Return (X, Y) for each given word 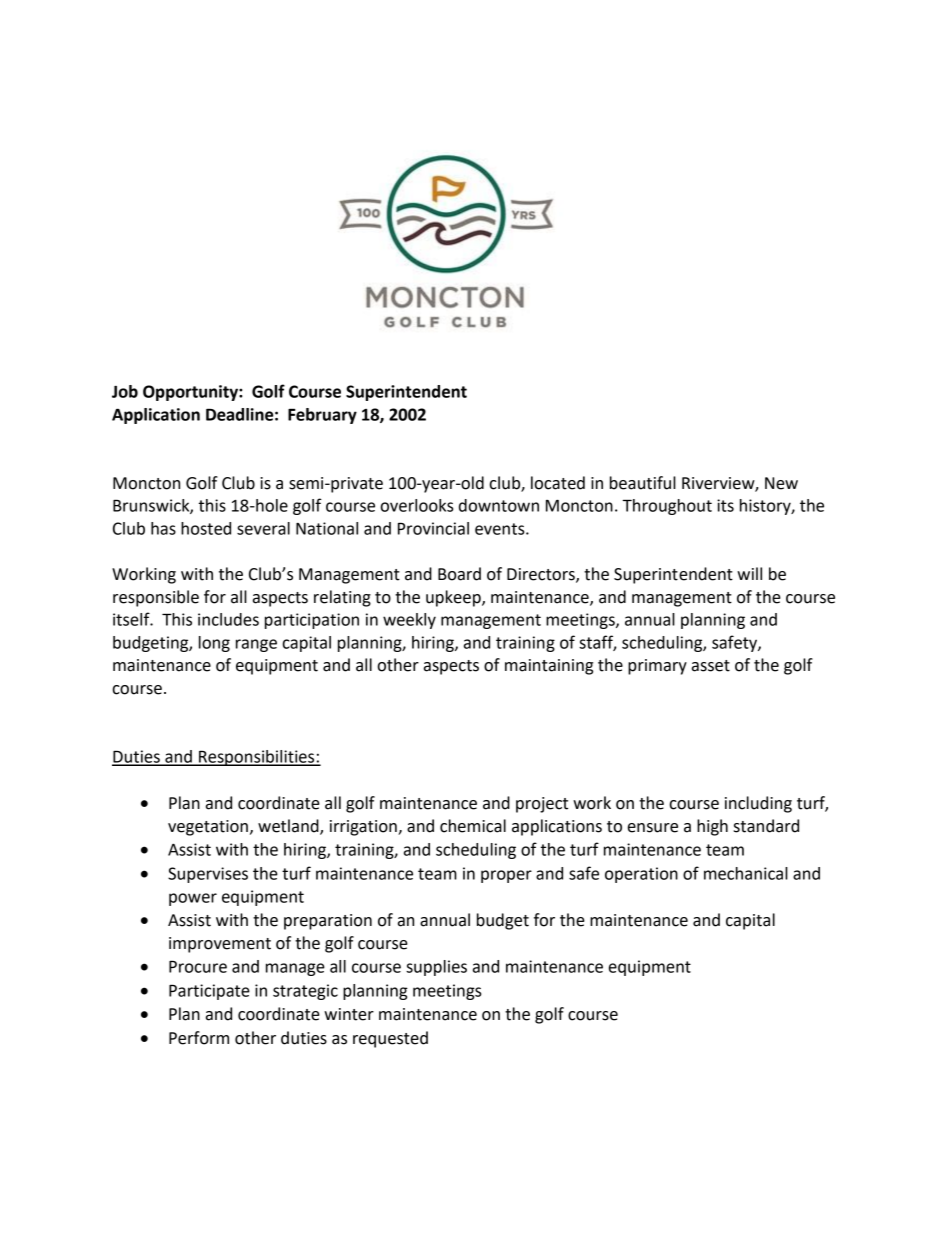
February (322, 416)
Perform (199, 1038)
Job (125, 391)
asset (711, 666)
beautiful (643, 483)
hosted (206, 528)
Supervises (208, 875)
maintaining (549, 667)
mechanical (746, 873)
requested (390, 1039)
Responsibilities (257, 758)
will (749, 573)
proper (506, 876)
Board (459, 574)
